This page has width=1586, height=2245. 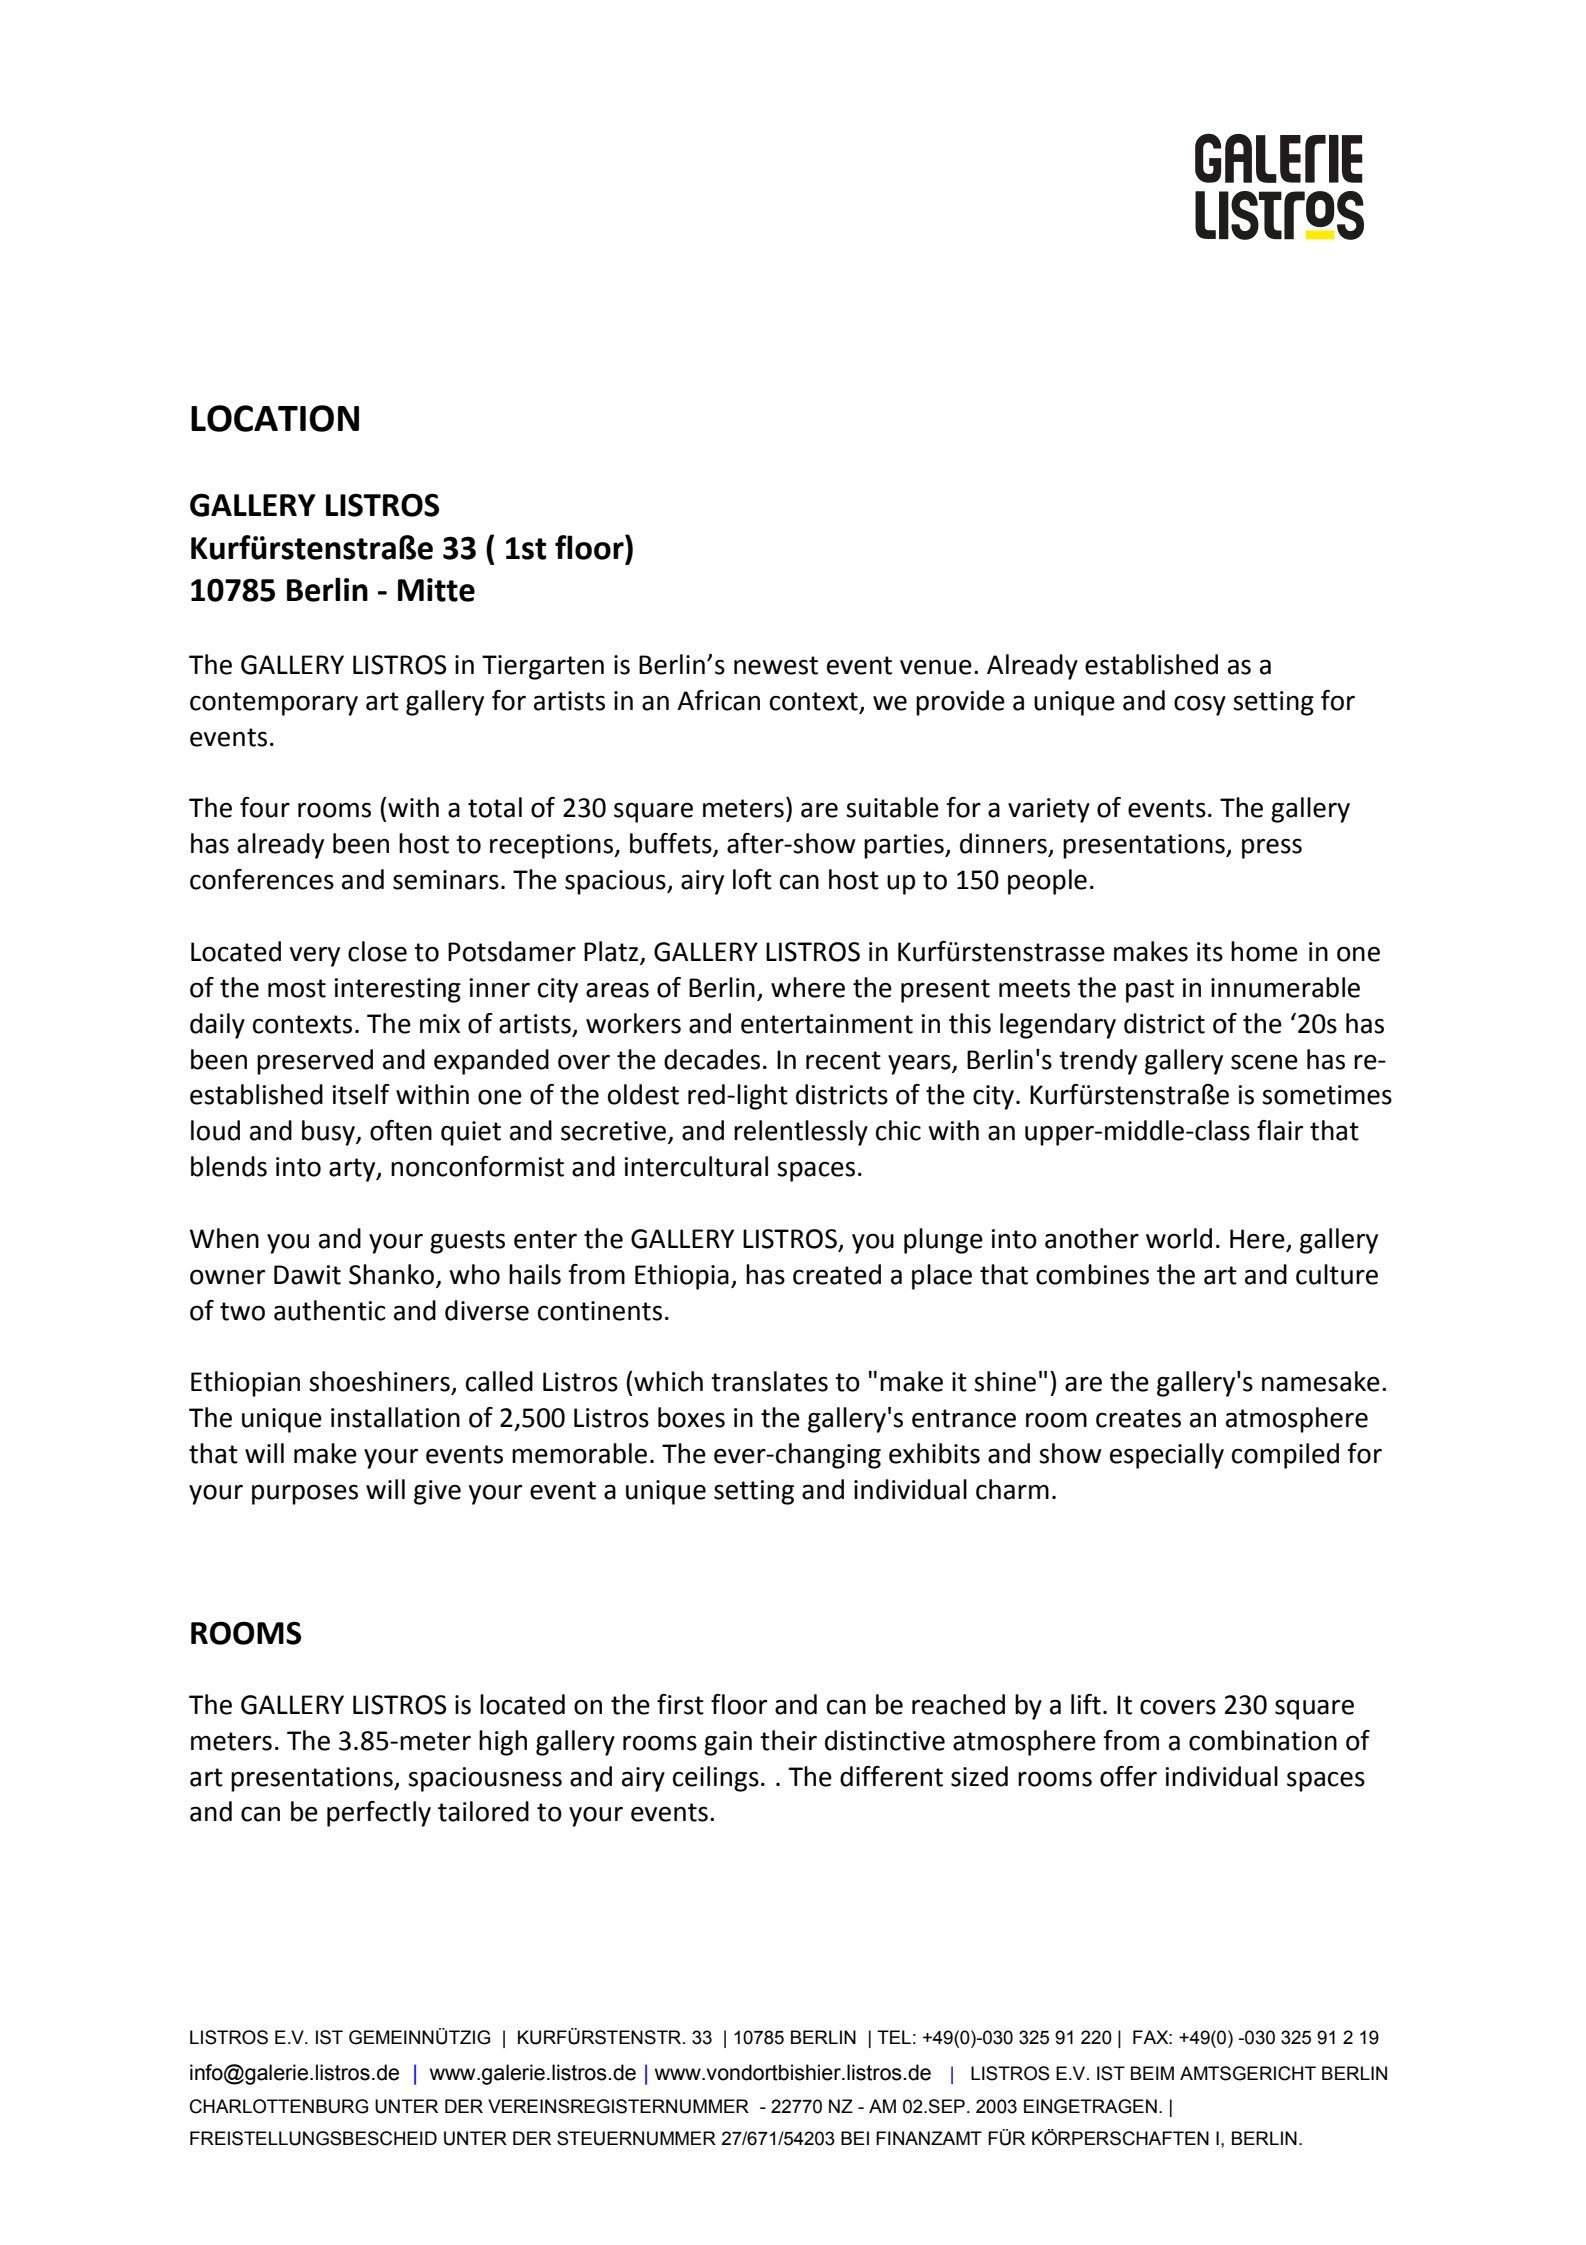 I want to click on newest, so click(x=776, y=665).
